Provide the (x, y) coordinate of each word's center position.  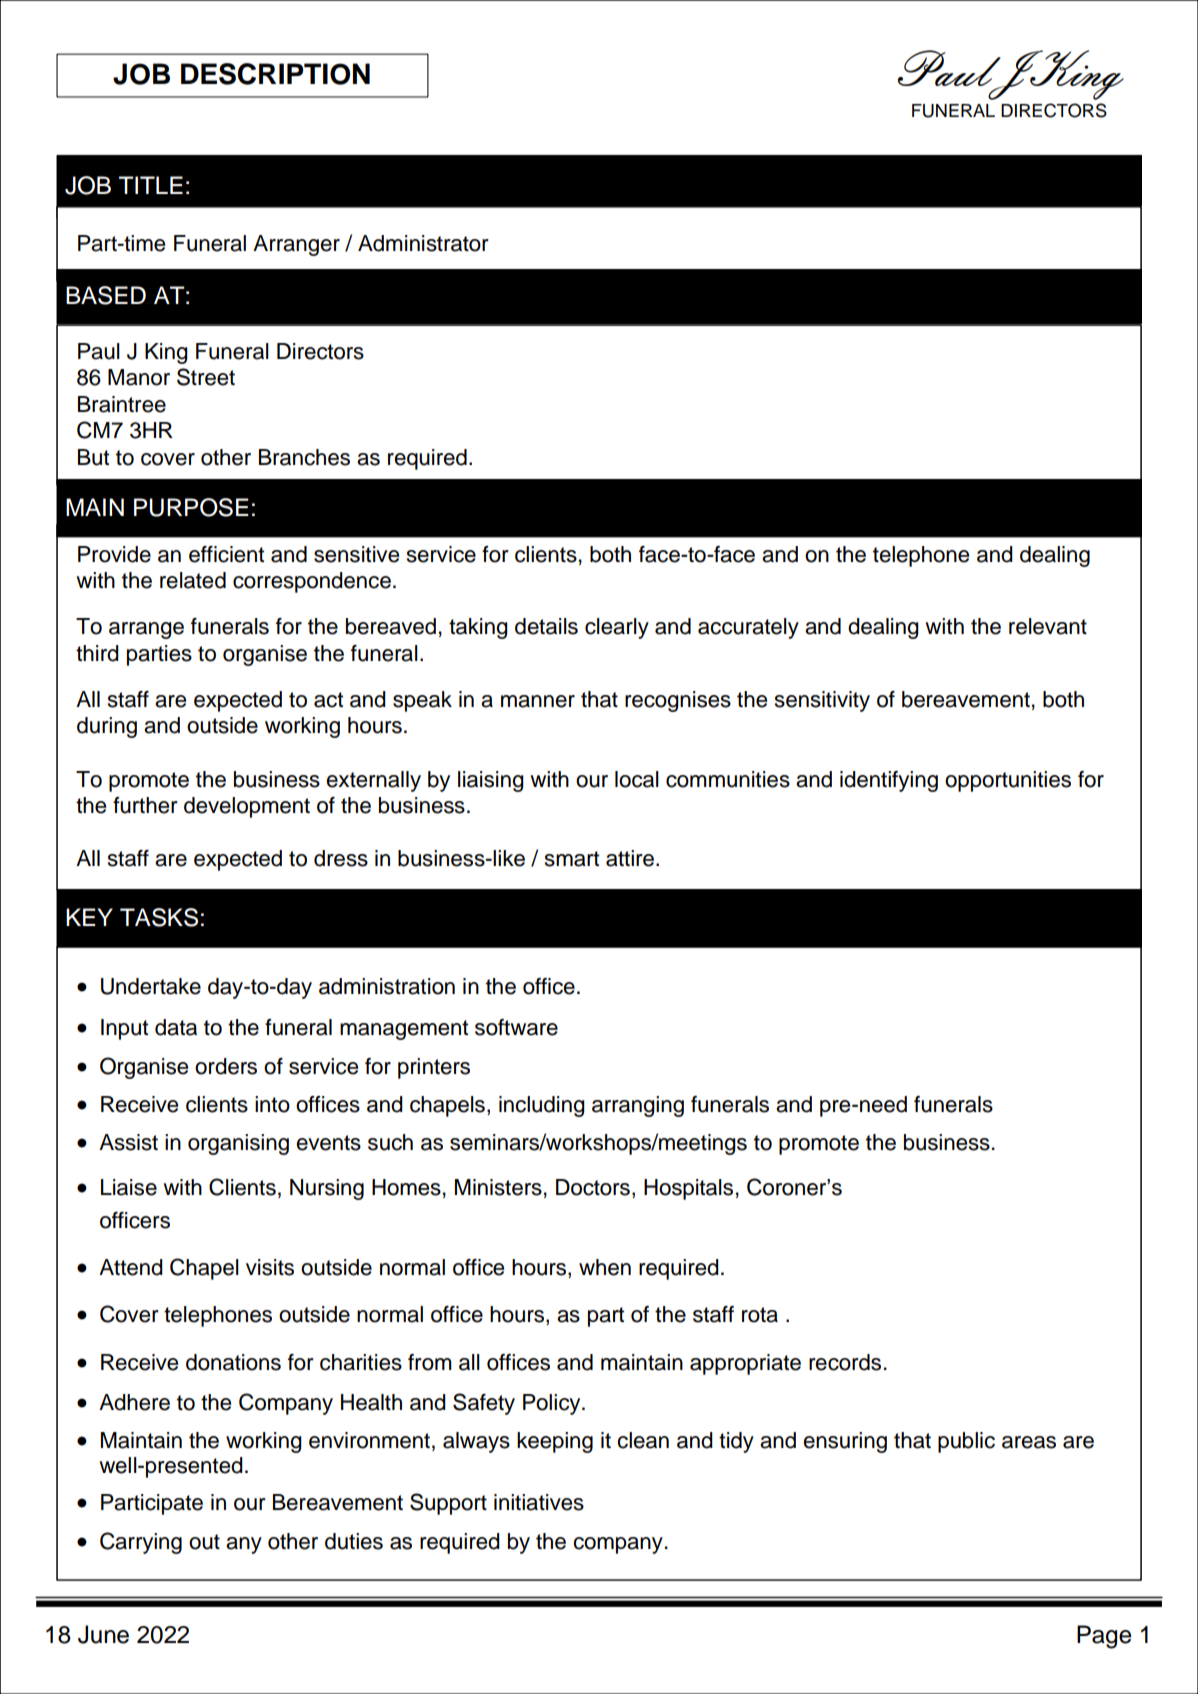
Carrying (141, 1543)
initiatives (539, 1502)
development (247, 807)
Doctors (593, 1187)
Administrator (423, 243)
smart (572, 859)
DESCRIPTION (275, 74)
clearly (617, 628)
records (845, 1362)
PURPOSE (191, 507)
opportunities (1008, 781)
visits (270, 1267)
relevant (1048, 626)
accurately (748, 628)
